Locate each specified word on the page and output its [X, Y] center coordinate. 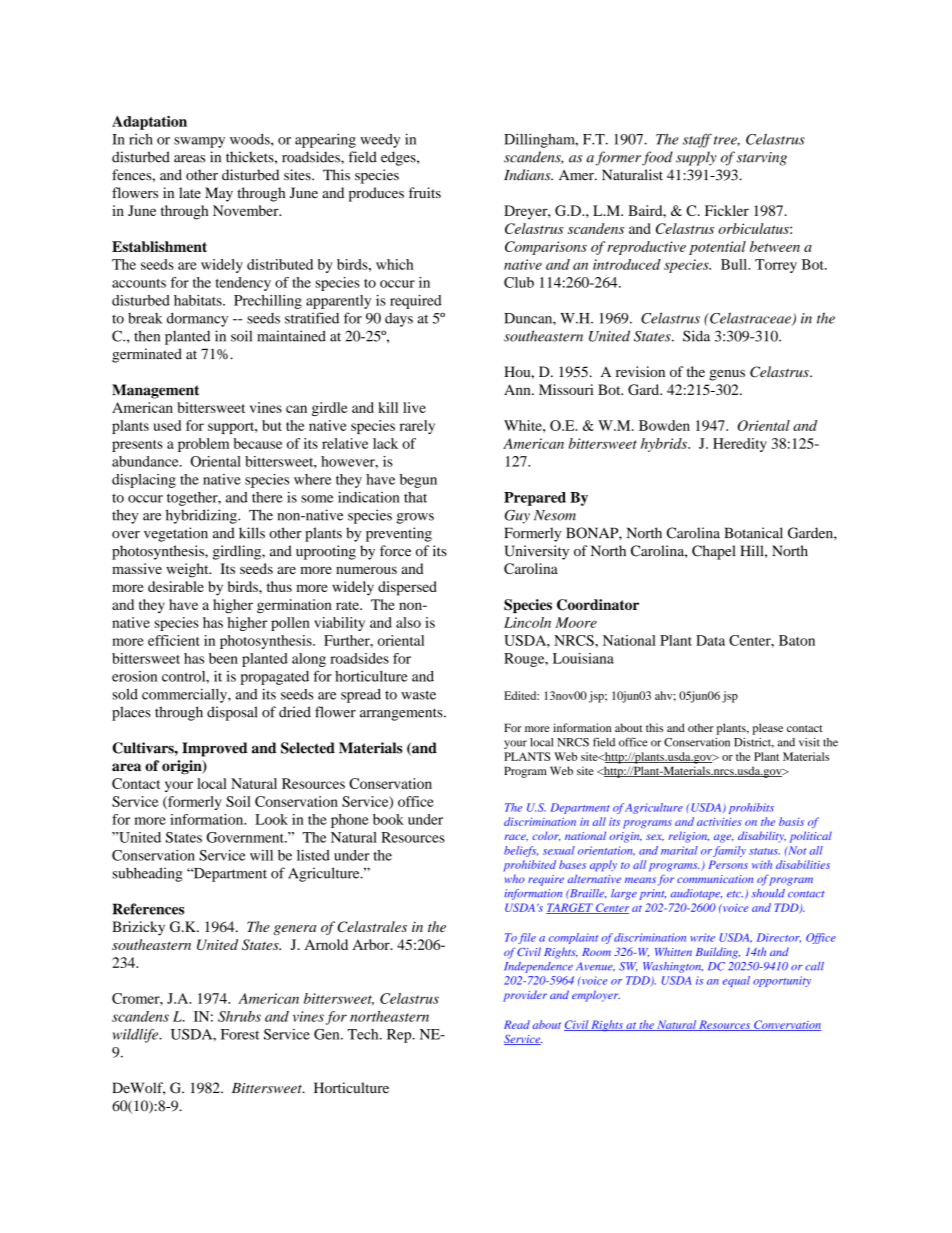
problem [203, 445]
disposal [232, 713]
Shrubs [239, 1016]
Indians [528, 175]
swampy [199, 142]
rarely [417, 427]
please [768, 729]
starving [762, 159]
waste [418, 695]
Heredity [740, 445]
